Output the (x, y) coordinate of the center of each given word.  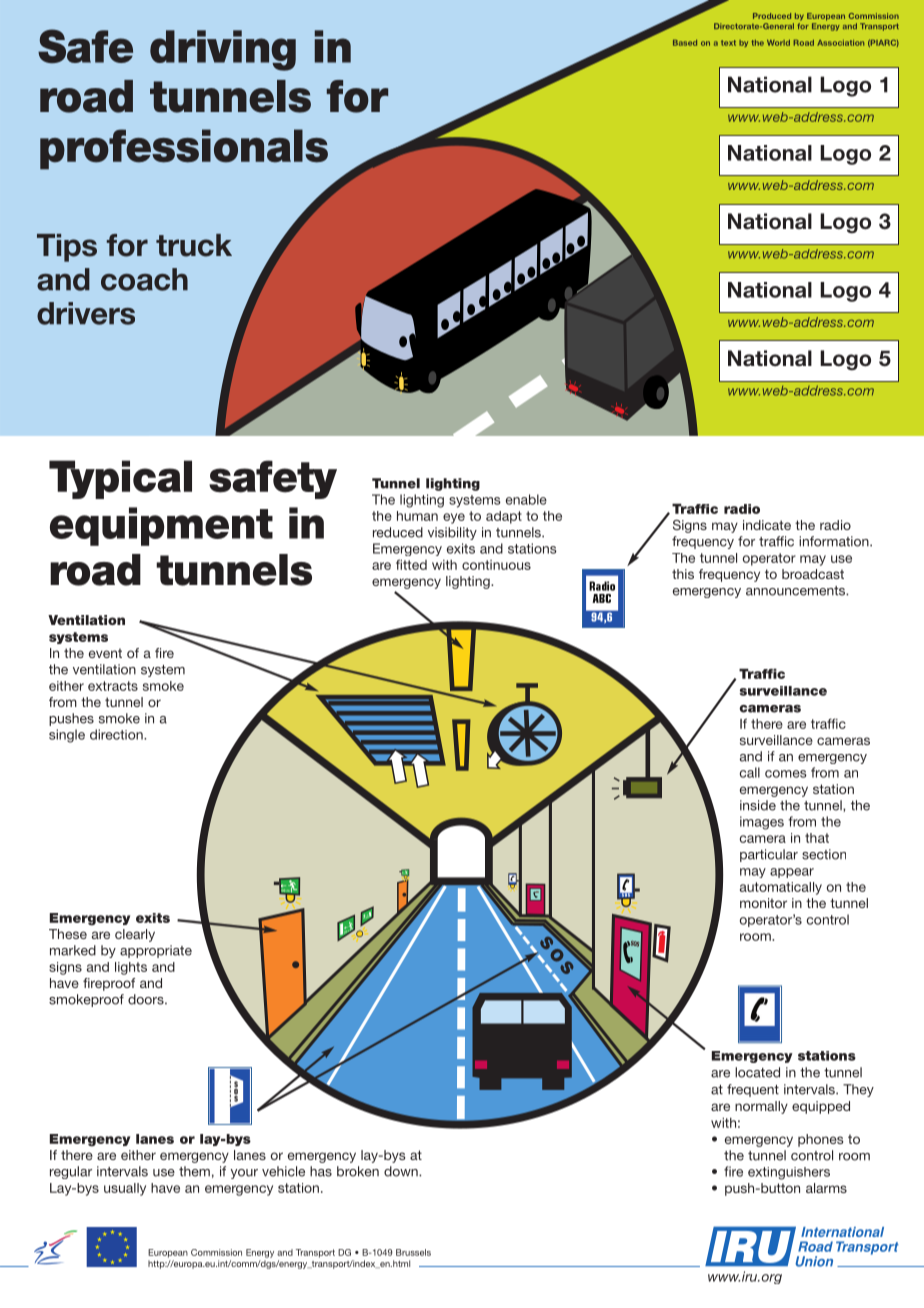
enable (526, 499)
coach (144, 279)
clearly (135, 935)
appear (792, 873)
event (105, 653)
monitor (763, 903)
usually (125, 1189)
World (778, 43)
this (683, 574)
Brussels (413, 1252)
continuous (496, 565)
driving (223, 50)
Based (685, 43)
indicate (767, 525)
